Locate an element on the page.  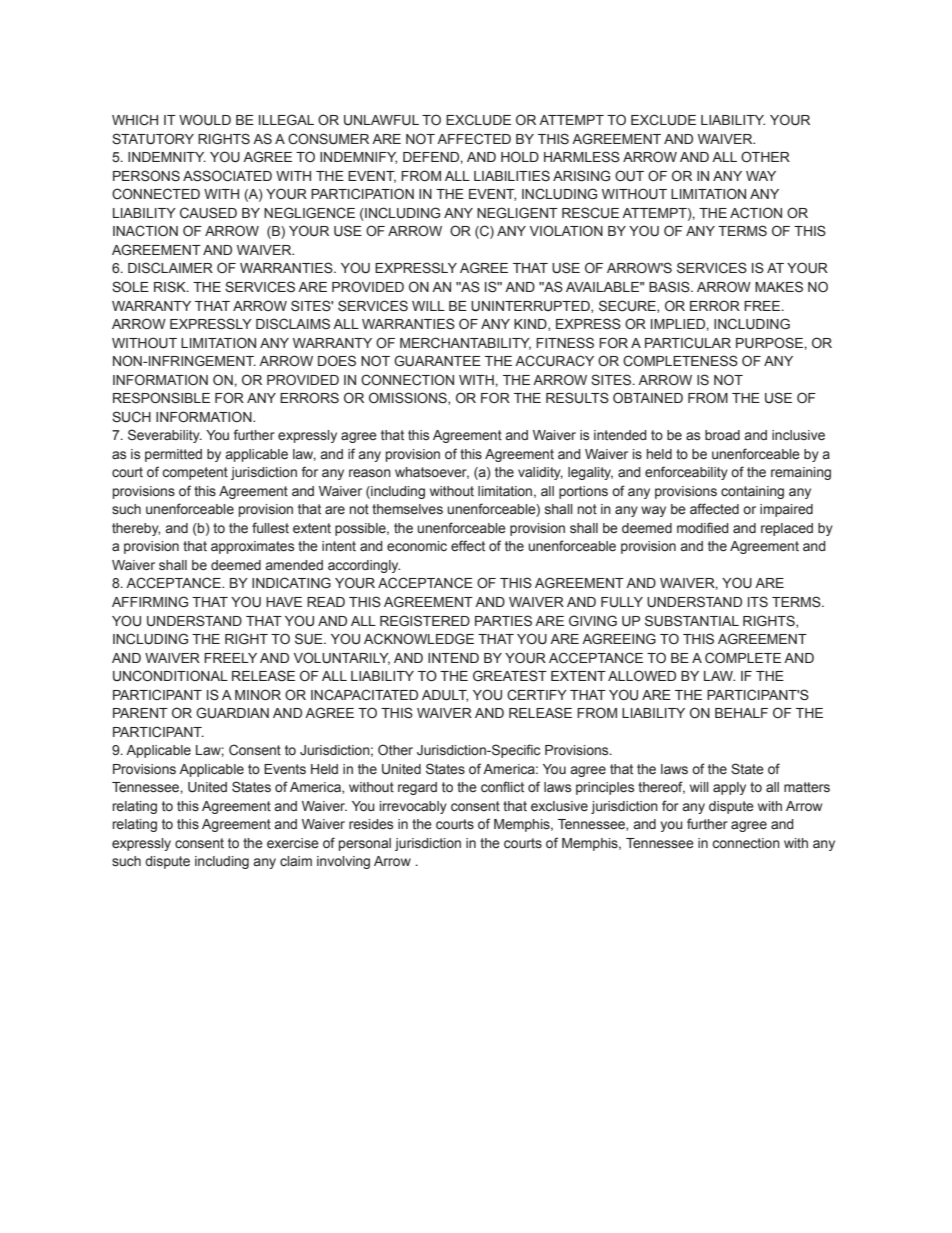
GUARANTEE is located at coordinates (437, 361).
